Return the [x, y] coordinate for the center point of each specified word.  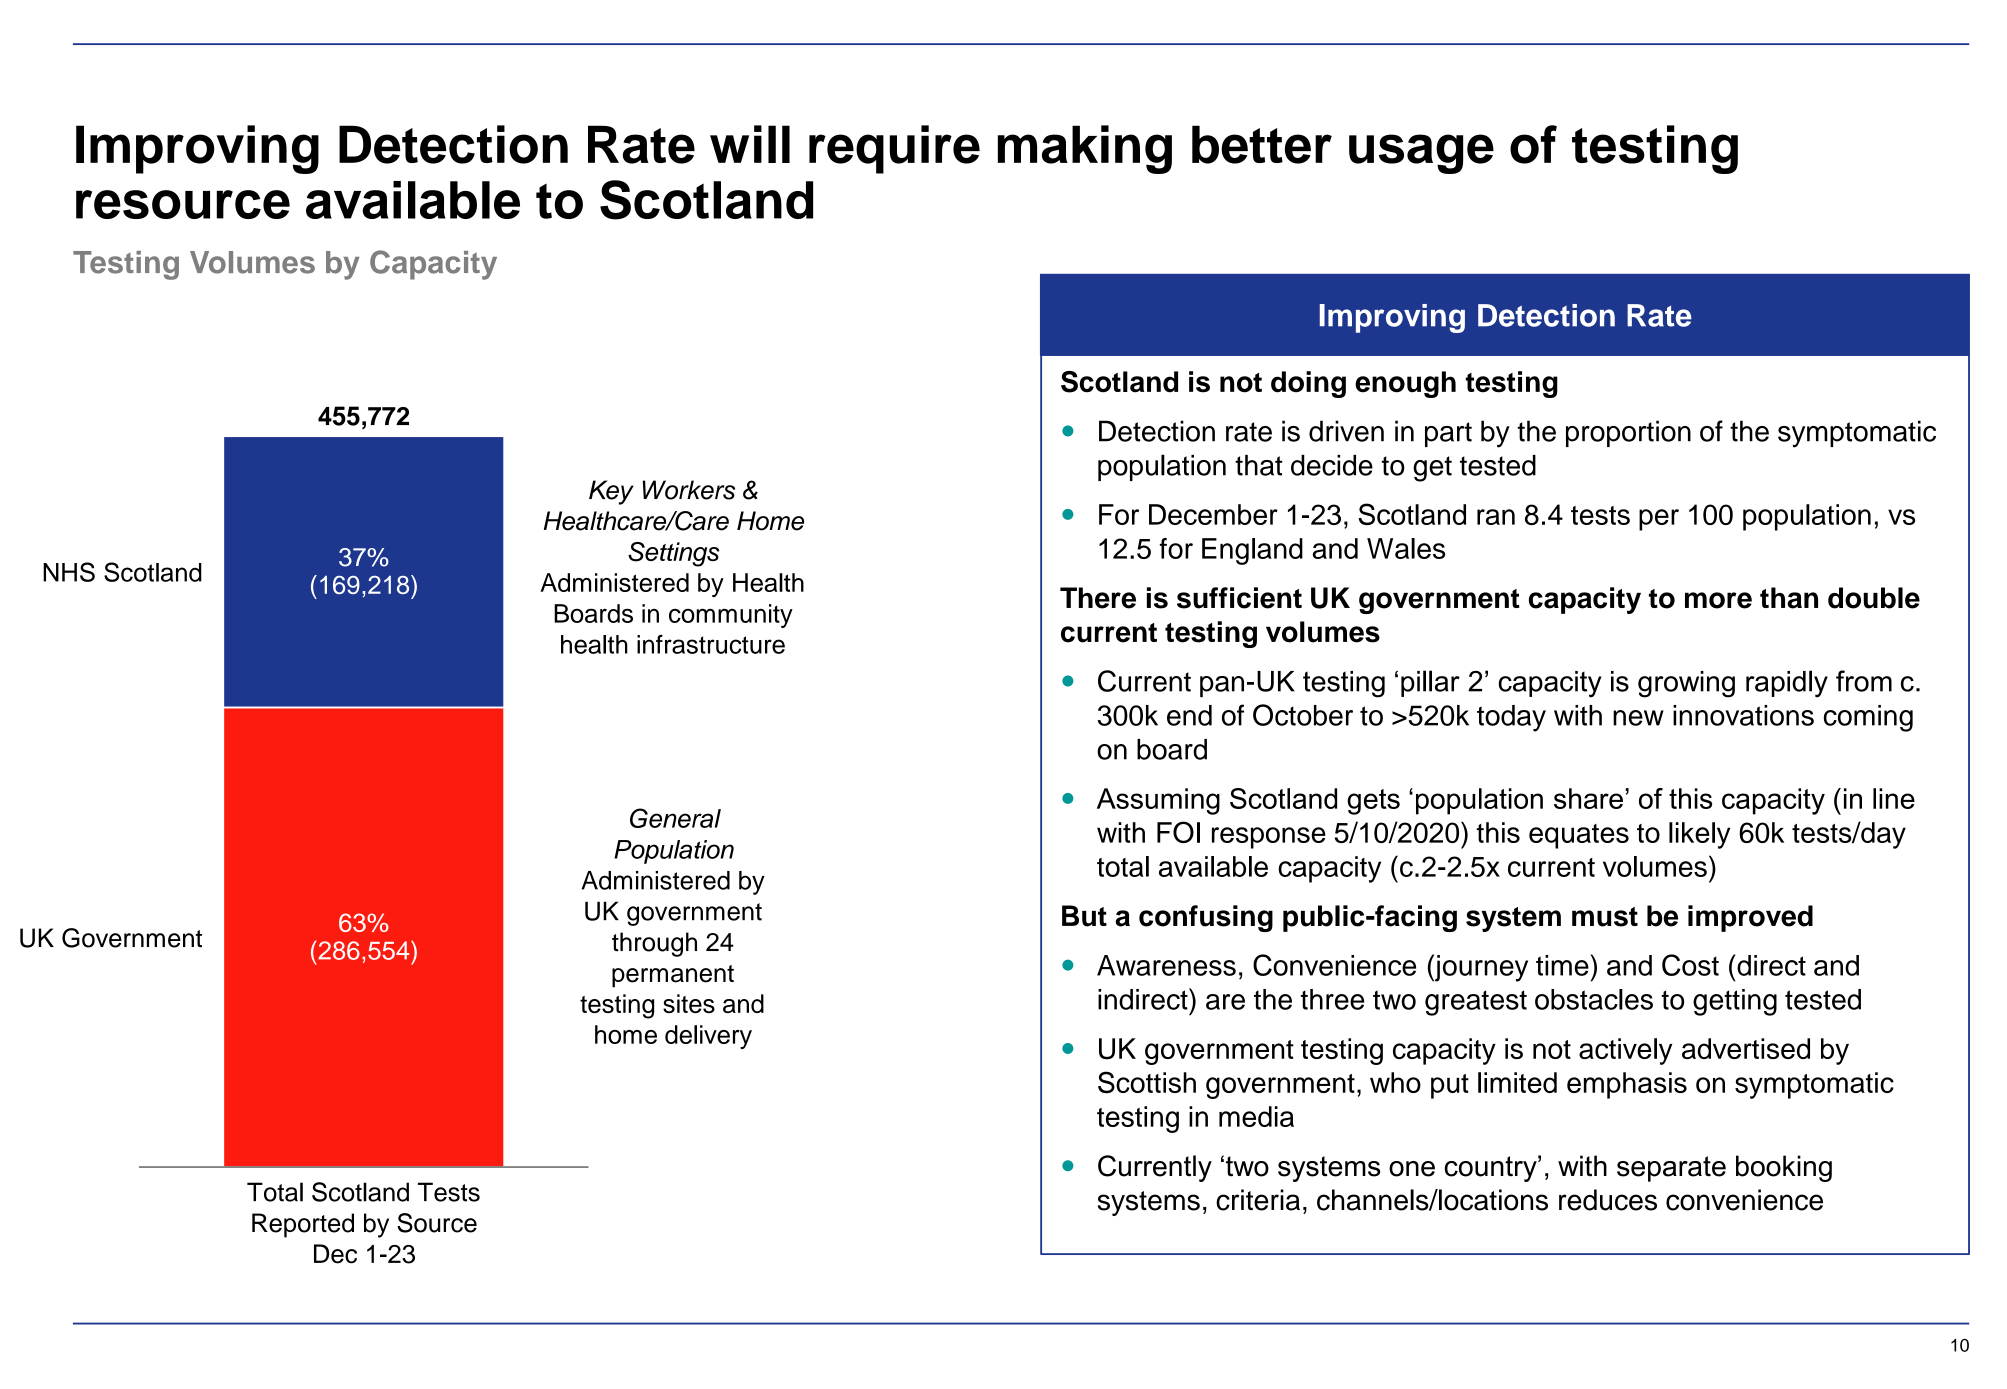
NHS [69, 572]
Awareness [1166, 965]
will [750, 144]
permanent [673, 976]
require [894, 149]
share [1588, 798]
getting [1735, 1002]
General [675, 818]
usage [1421, 154]
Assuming [1158, 801]
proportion [1628, 433]
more [1718, 600]
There [1098, 598]
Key [611, 492]
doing [1308, 384]
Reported [303, 1225]
